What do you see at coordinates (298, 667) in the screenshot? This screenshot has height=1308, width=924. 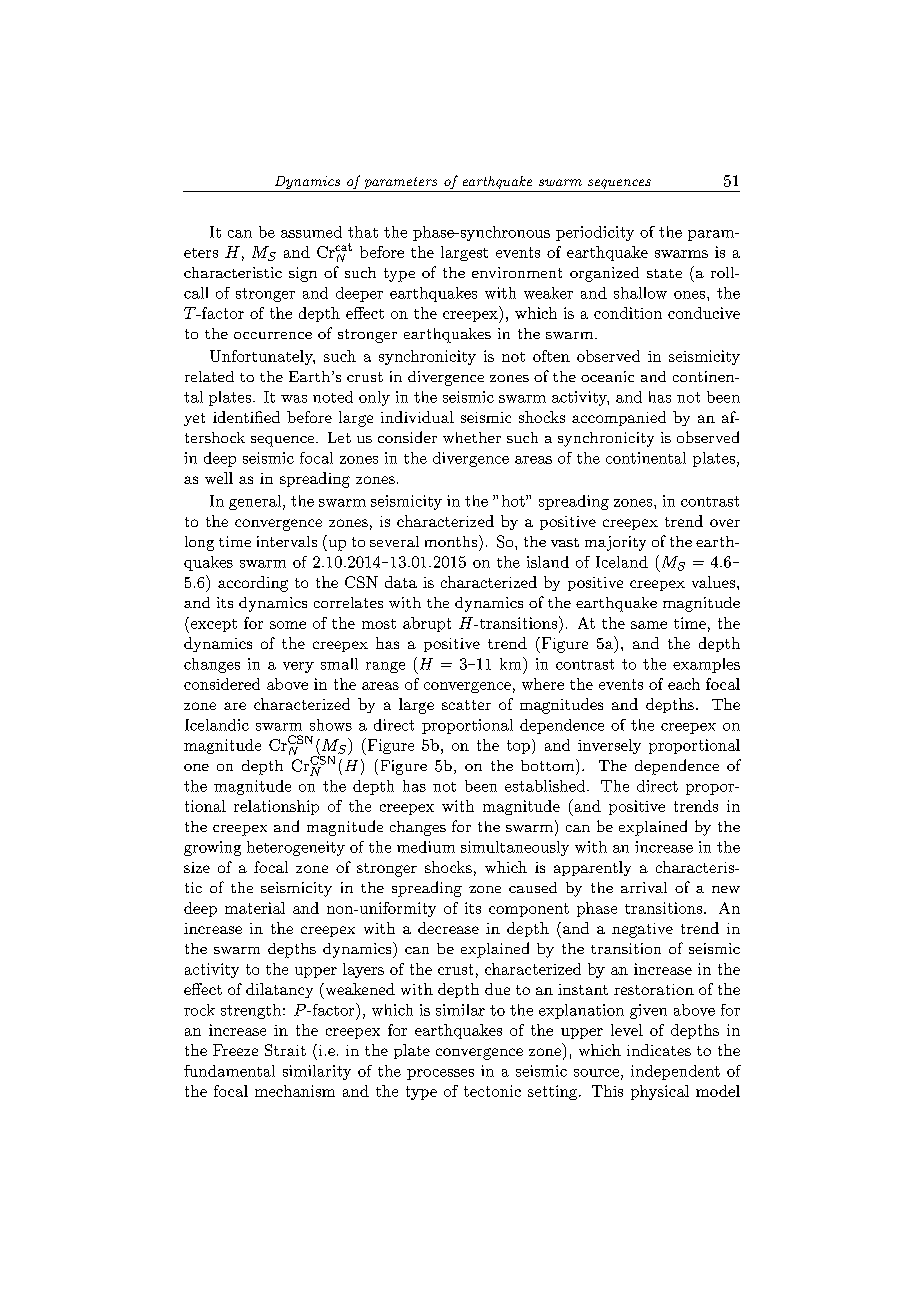 I see `very` at bounding box center [298, 667].
